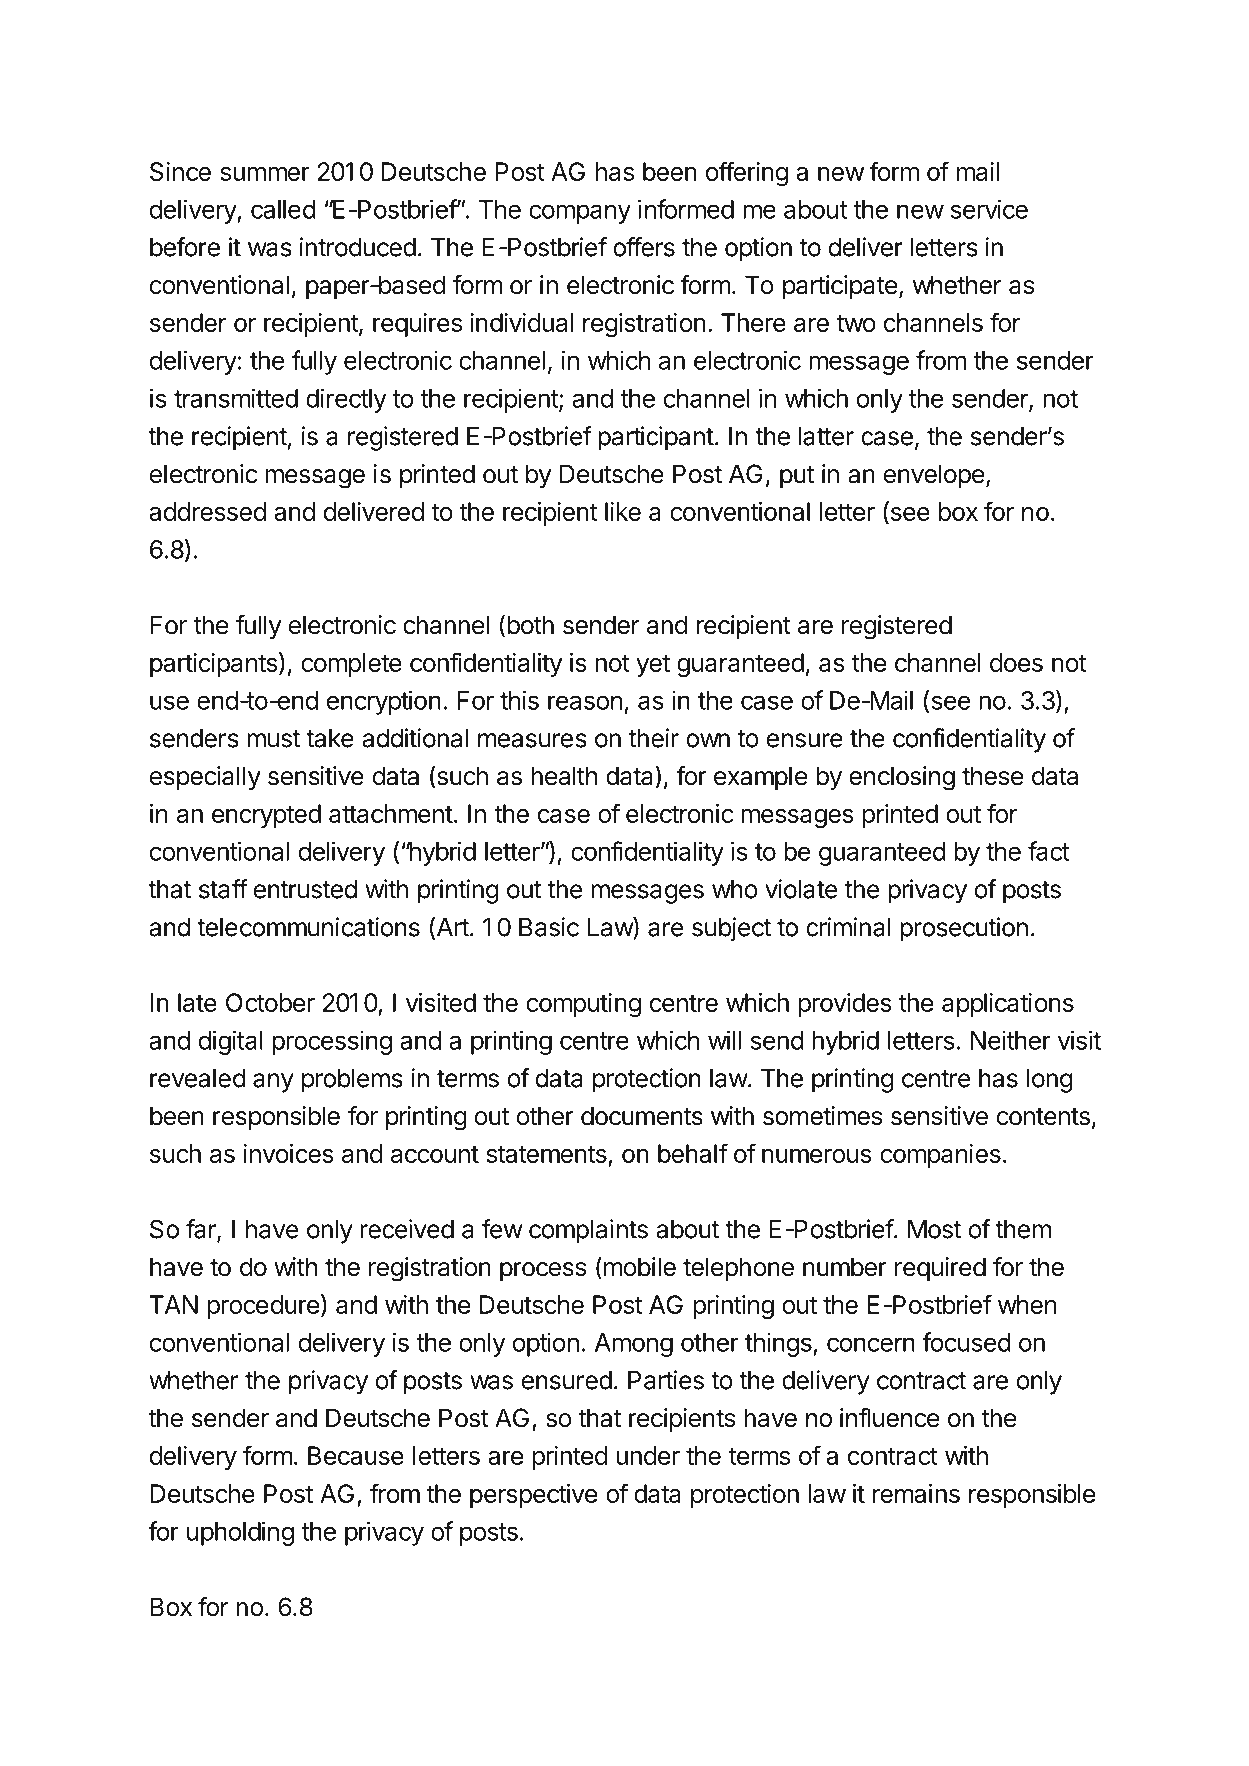 This screenshot has height=1766, width=1249. I want to click on documents, so click(642, 1116).
